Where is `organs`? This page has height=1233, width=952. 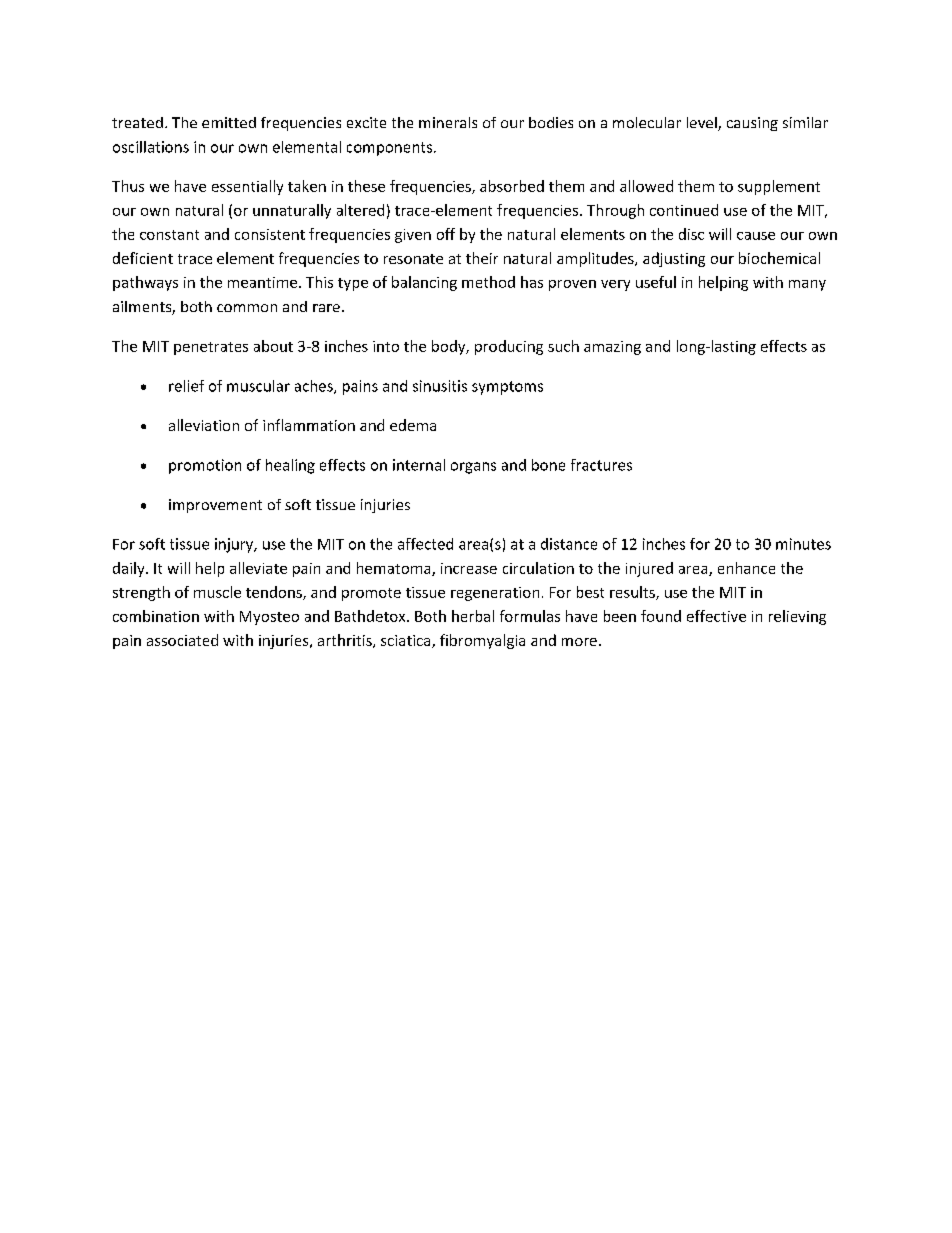 organs is located at coordinates (473, 468).
